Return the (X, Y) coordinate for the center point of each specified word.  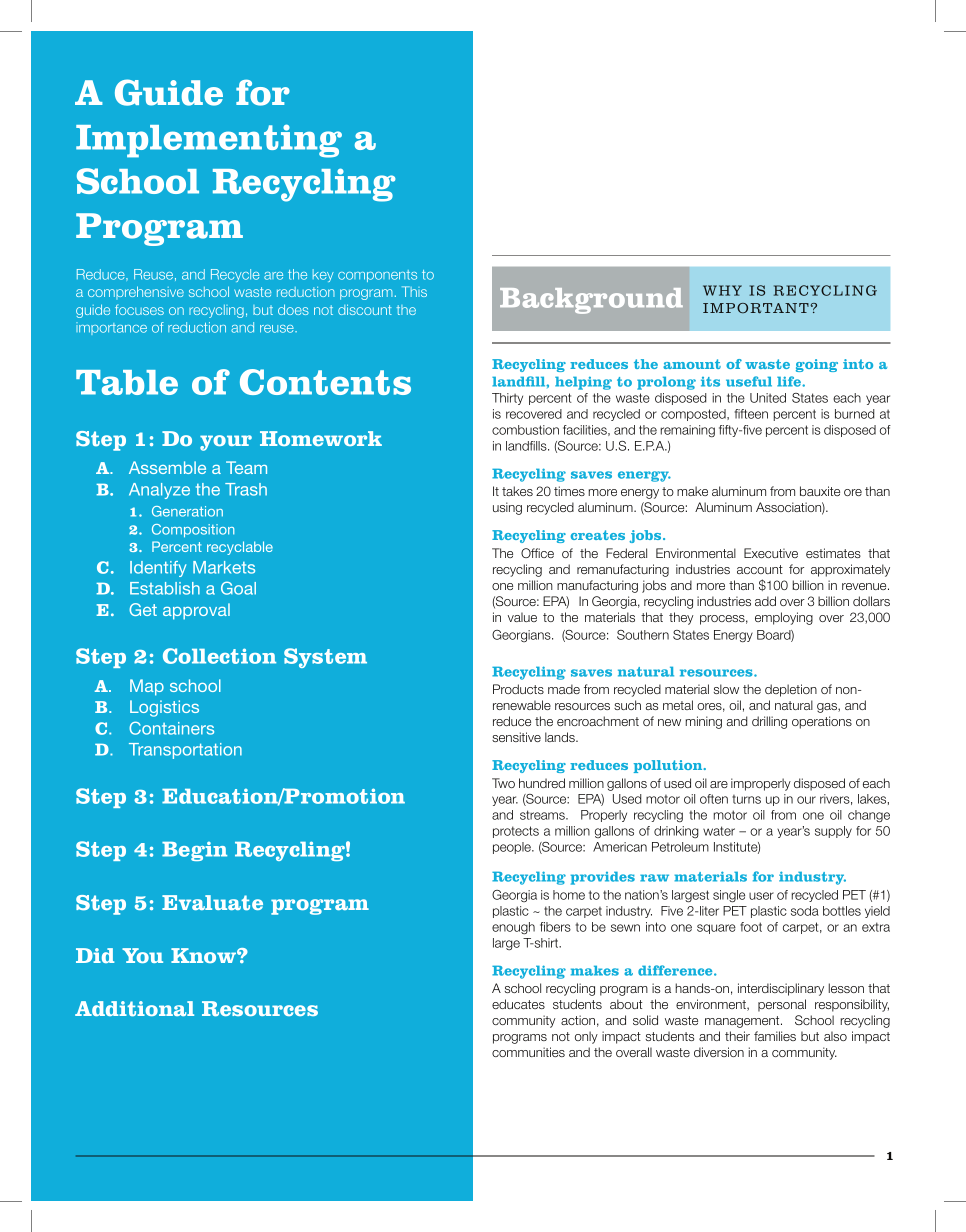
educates (518, 1004)
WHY (722, 290)
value (522, 617)
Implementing (209, 141)
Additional (134, 1009)
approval (196, 611)
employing (784, 618)
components (377, 276)
